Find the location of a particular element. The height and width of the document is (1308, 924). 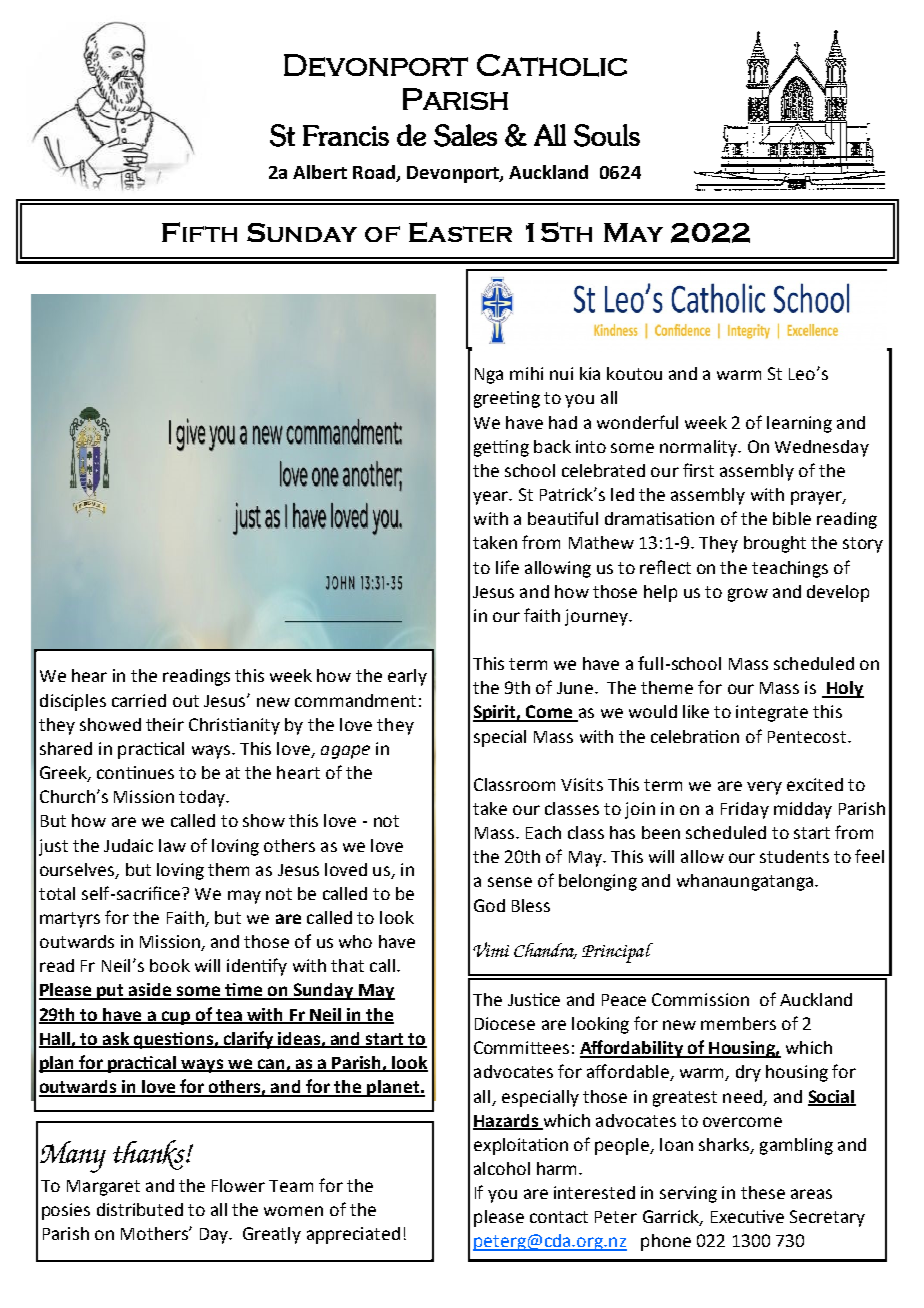

sense is located at coordinates (510, 882).
